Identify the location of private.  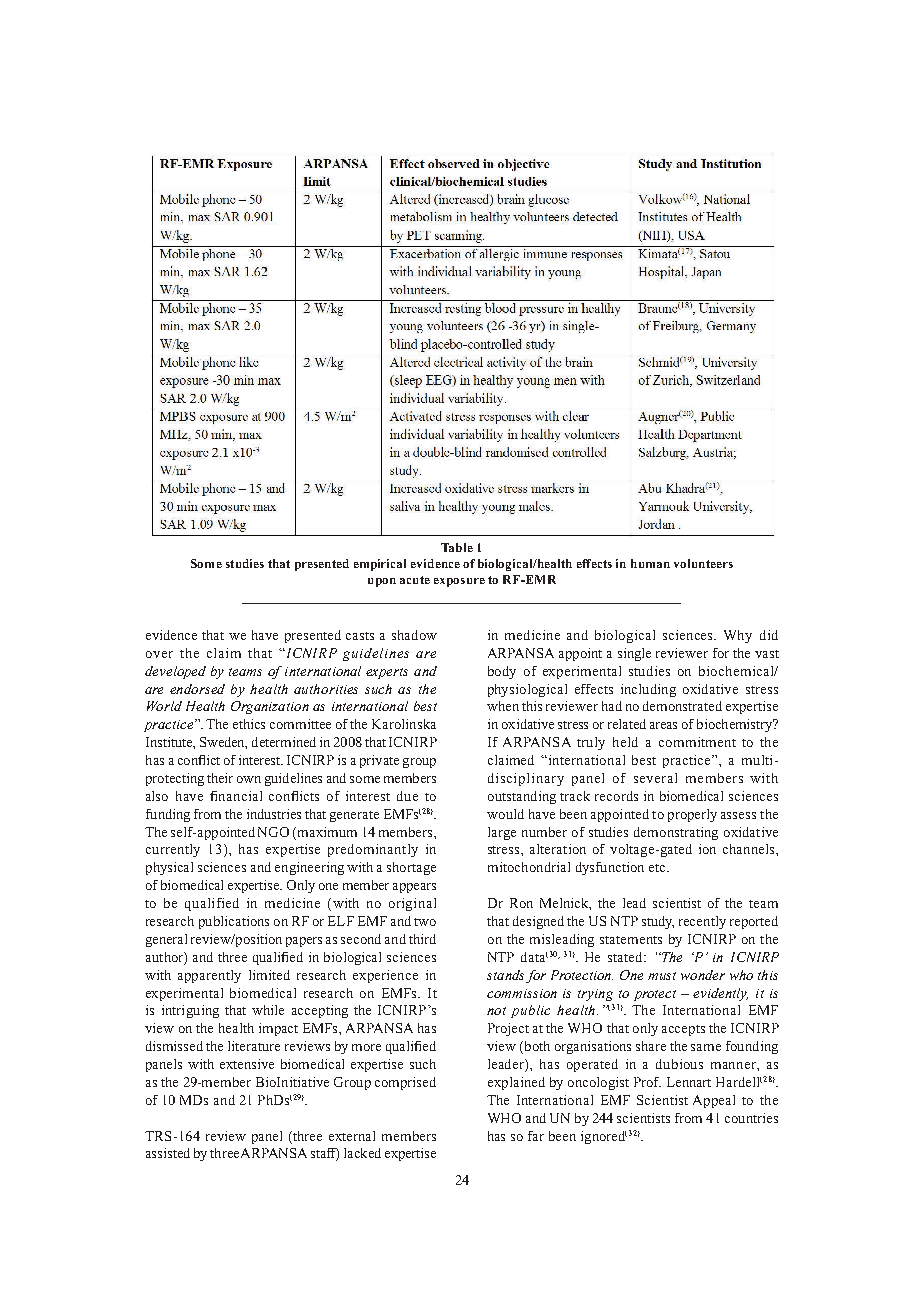
(379, 761).
